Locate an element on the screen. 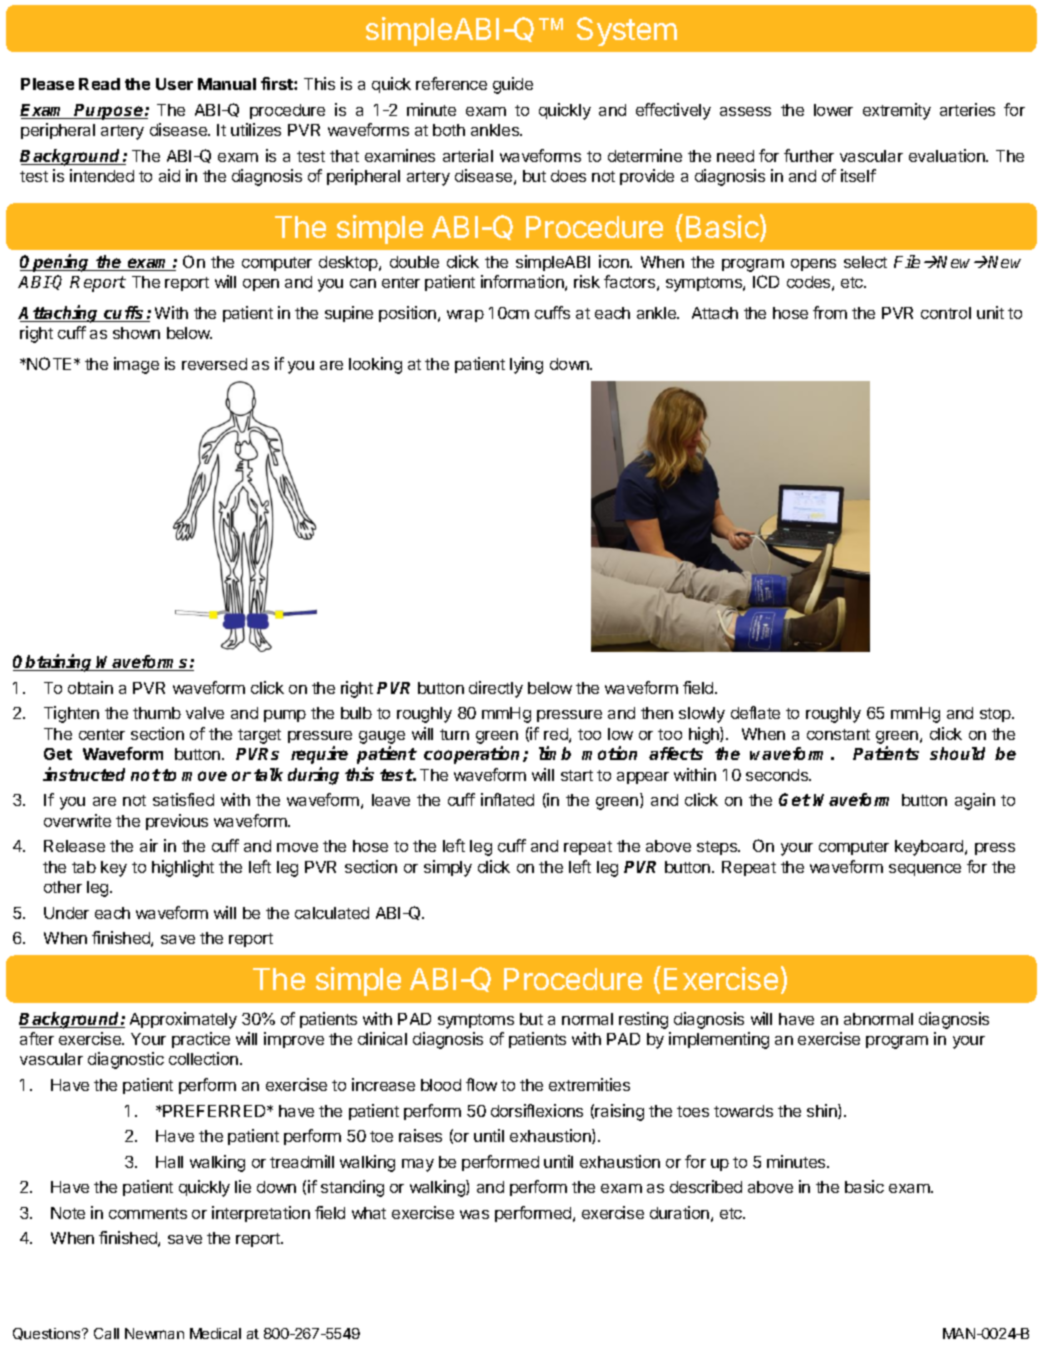 The height and width of the screenshot is (1349, 1043). thumb is located at coordinates (157, 713).
